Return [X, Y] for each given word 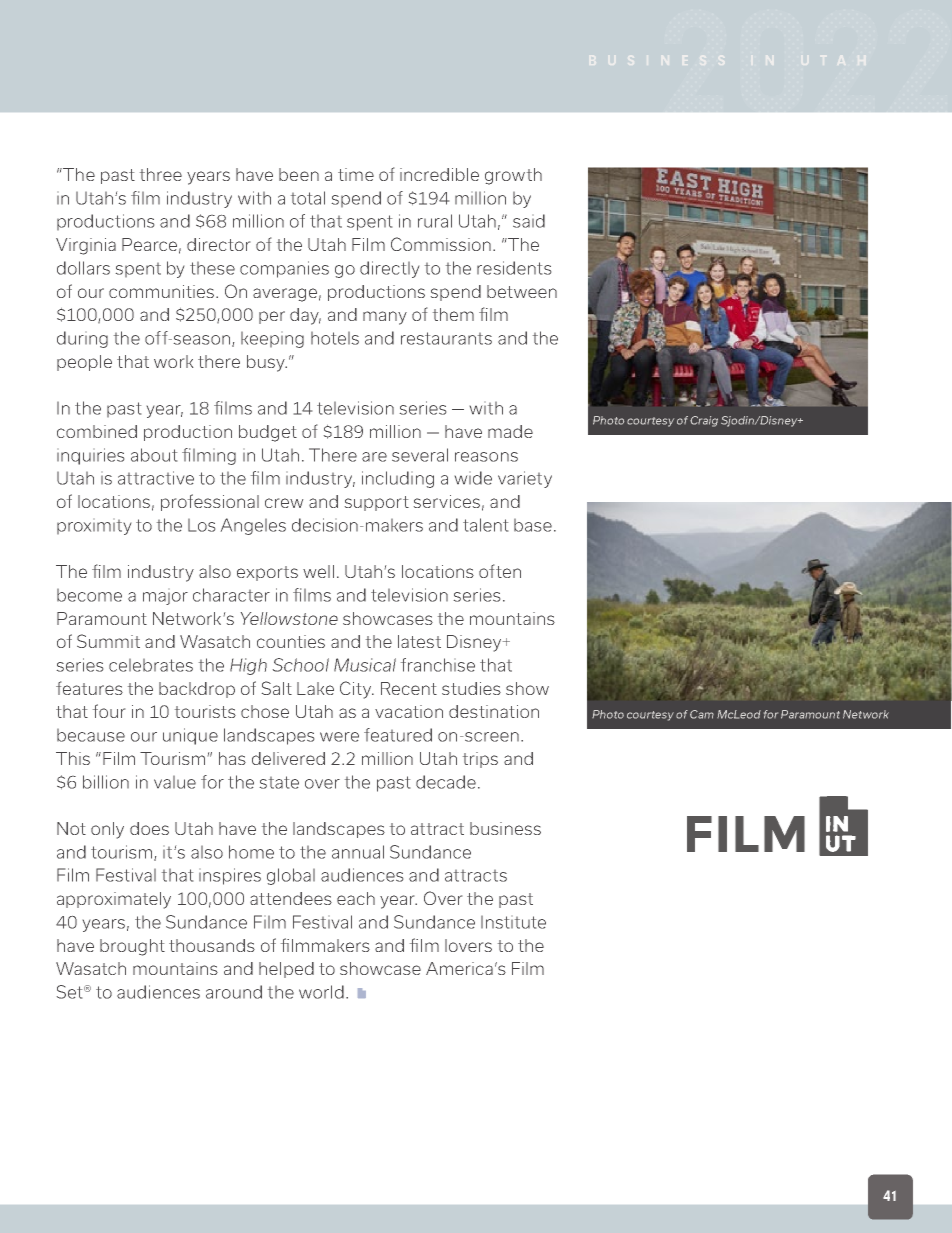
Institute [513, 922]
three [161, 174]
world [321, 992]
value [175, 782]
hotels [335, 338]
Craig [704, 421]
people [84, 363]
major [165, 598]
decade [446, 782]
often [500, 571]
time [356, 174]
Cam [702, 714]
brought [132, 947]
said [529, 221]
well [318, 571]
